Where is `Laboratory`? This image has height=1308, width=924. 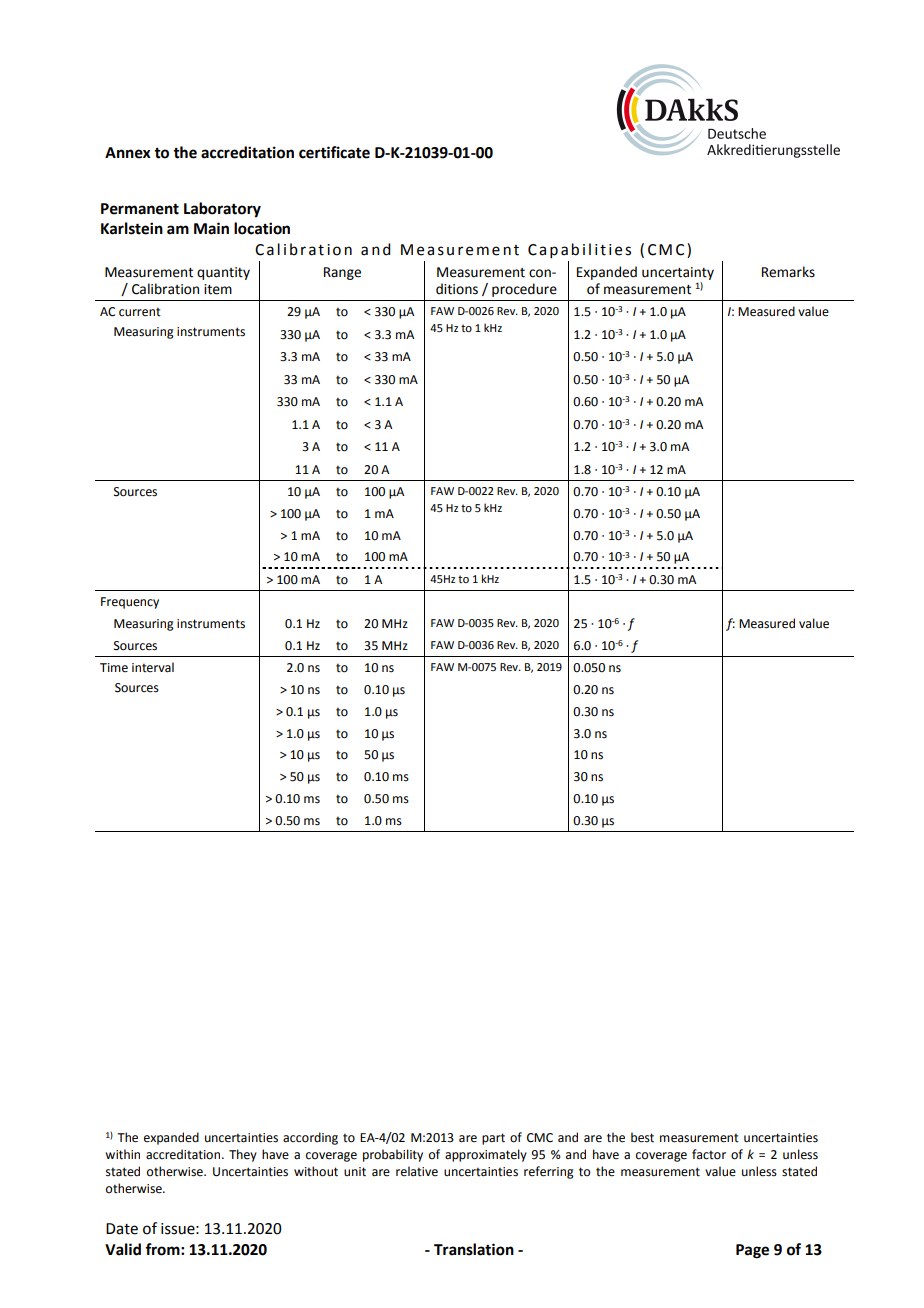
Laboratory is located at coordinates (222, 210).
